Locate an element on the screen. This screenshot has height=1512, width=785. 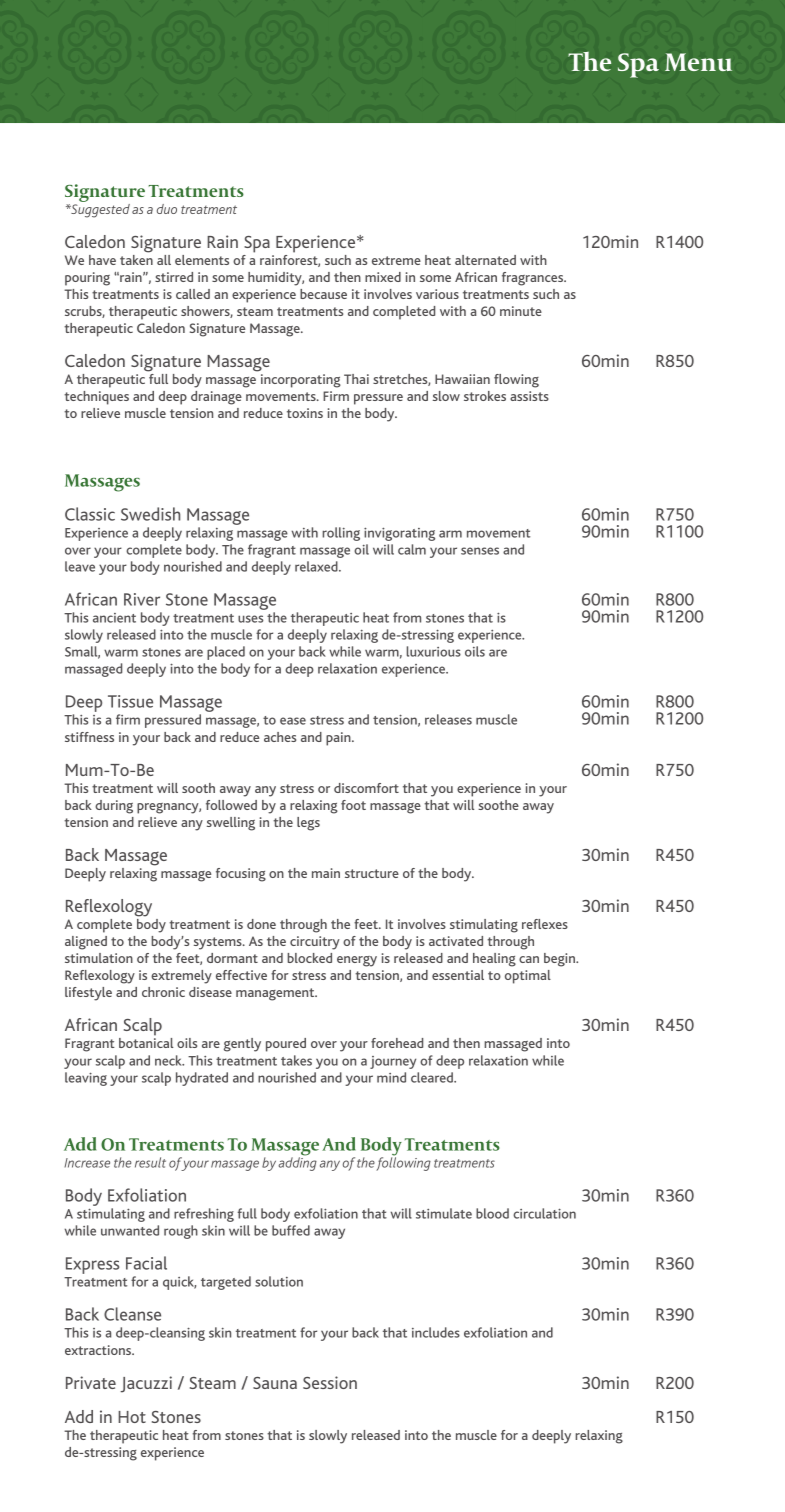
Session is located at coordinates (330, 1382).
